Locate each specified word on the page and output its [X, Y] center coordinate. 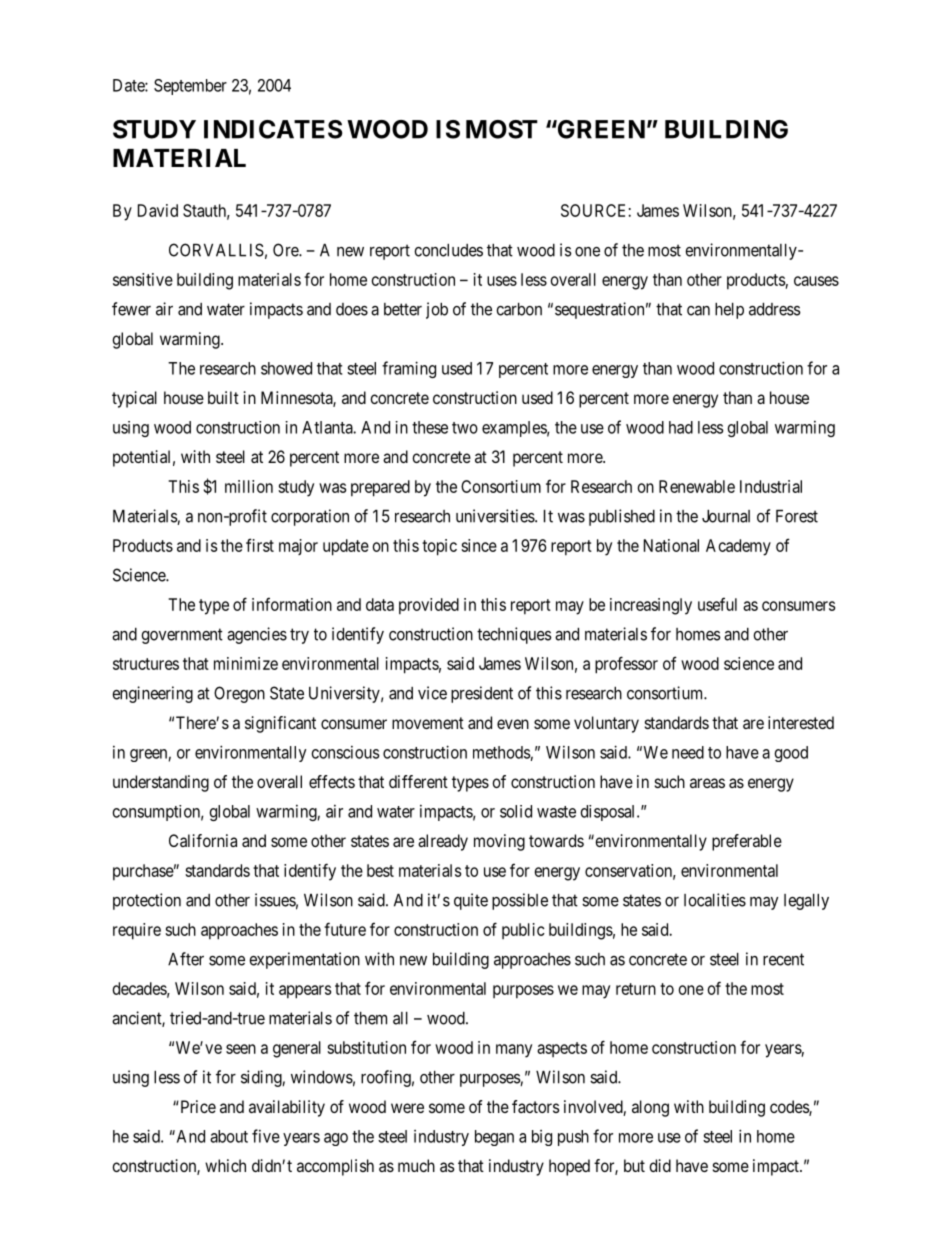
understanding [161, 783]
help [729, 311]
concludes [448, 250]
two [465, 428]
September [190, 87]
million [249, 486]
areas [707, 783]
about [229, 1136]
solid [516, 811]
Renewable [697, 486]
